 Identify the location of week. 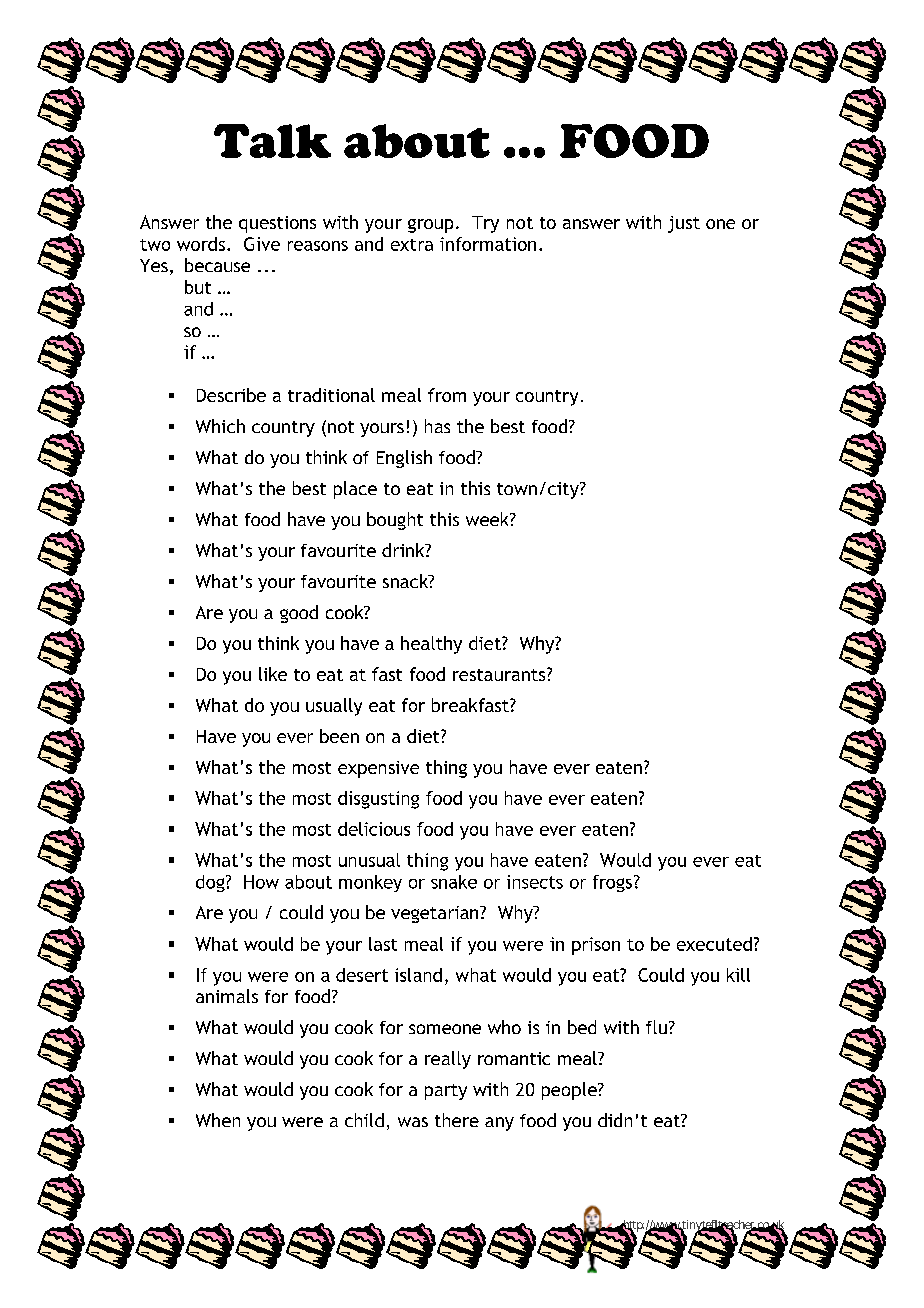
(488, 519).
